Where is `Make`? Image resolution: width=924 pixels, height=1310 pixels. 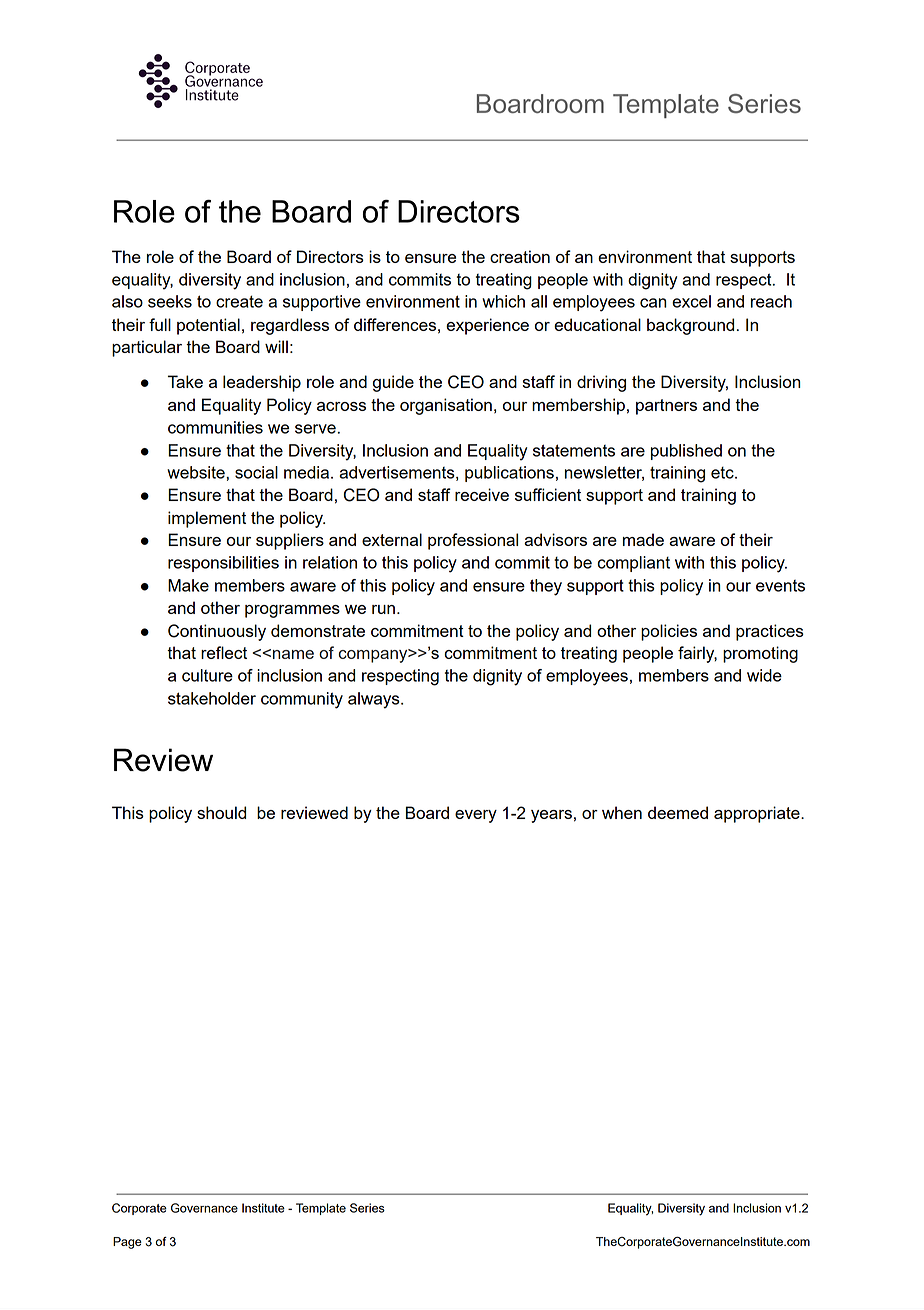 Make is located at coordinates (188, 585).
